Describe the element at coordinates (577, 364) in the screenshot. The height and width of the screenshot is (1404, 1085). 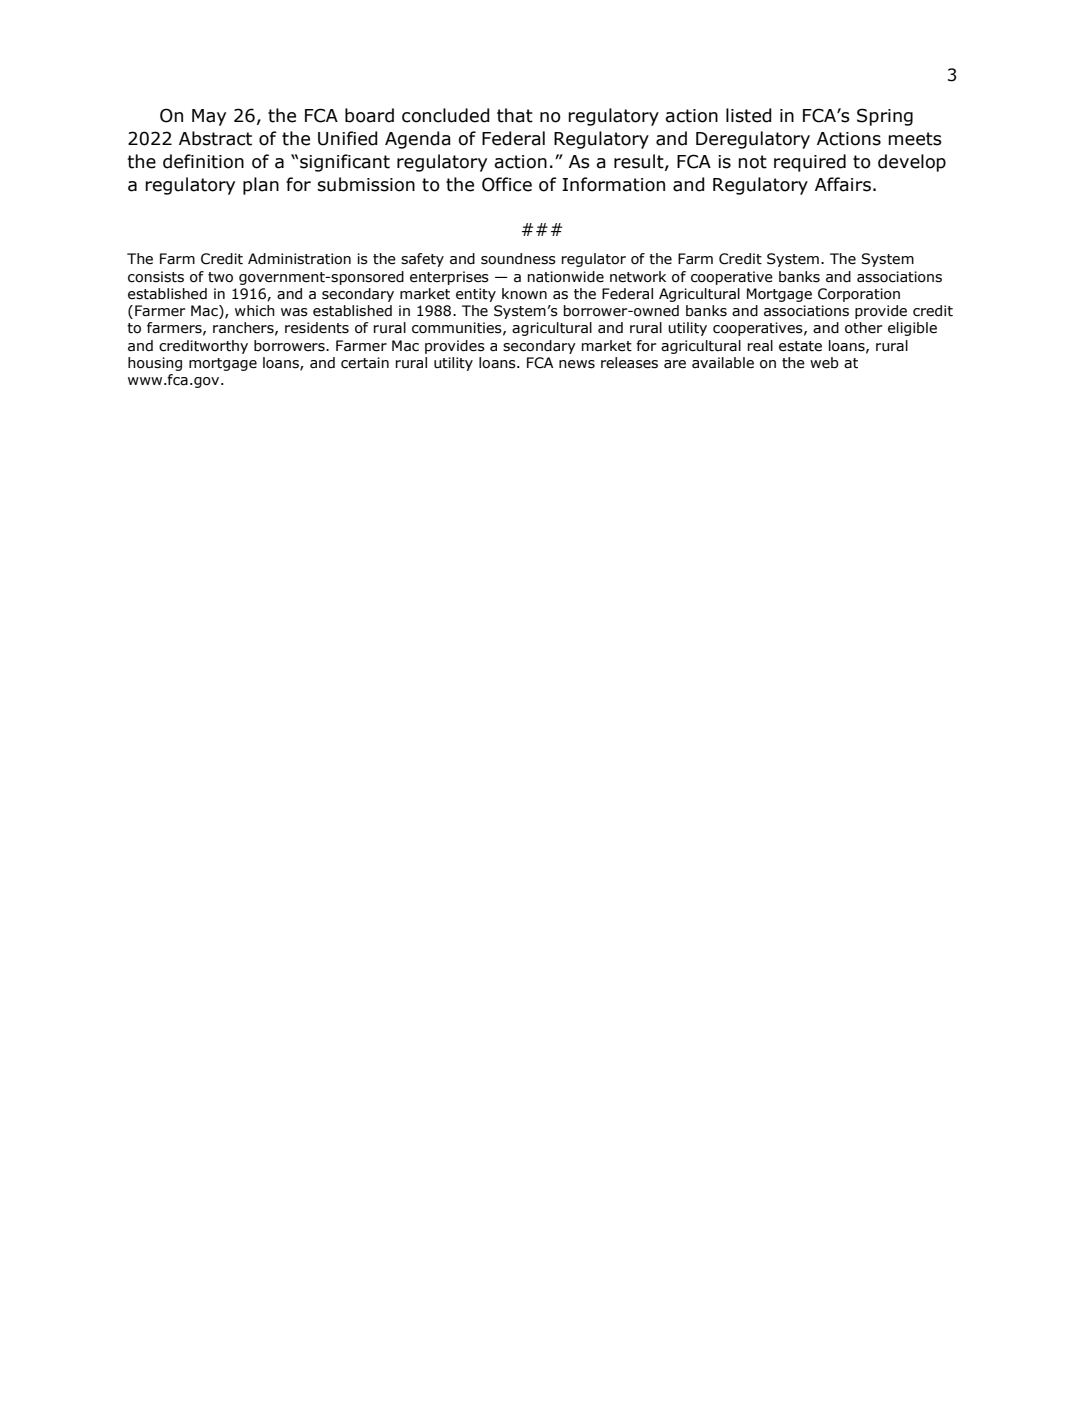
I see `news` at that location.
